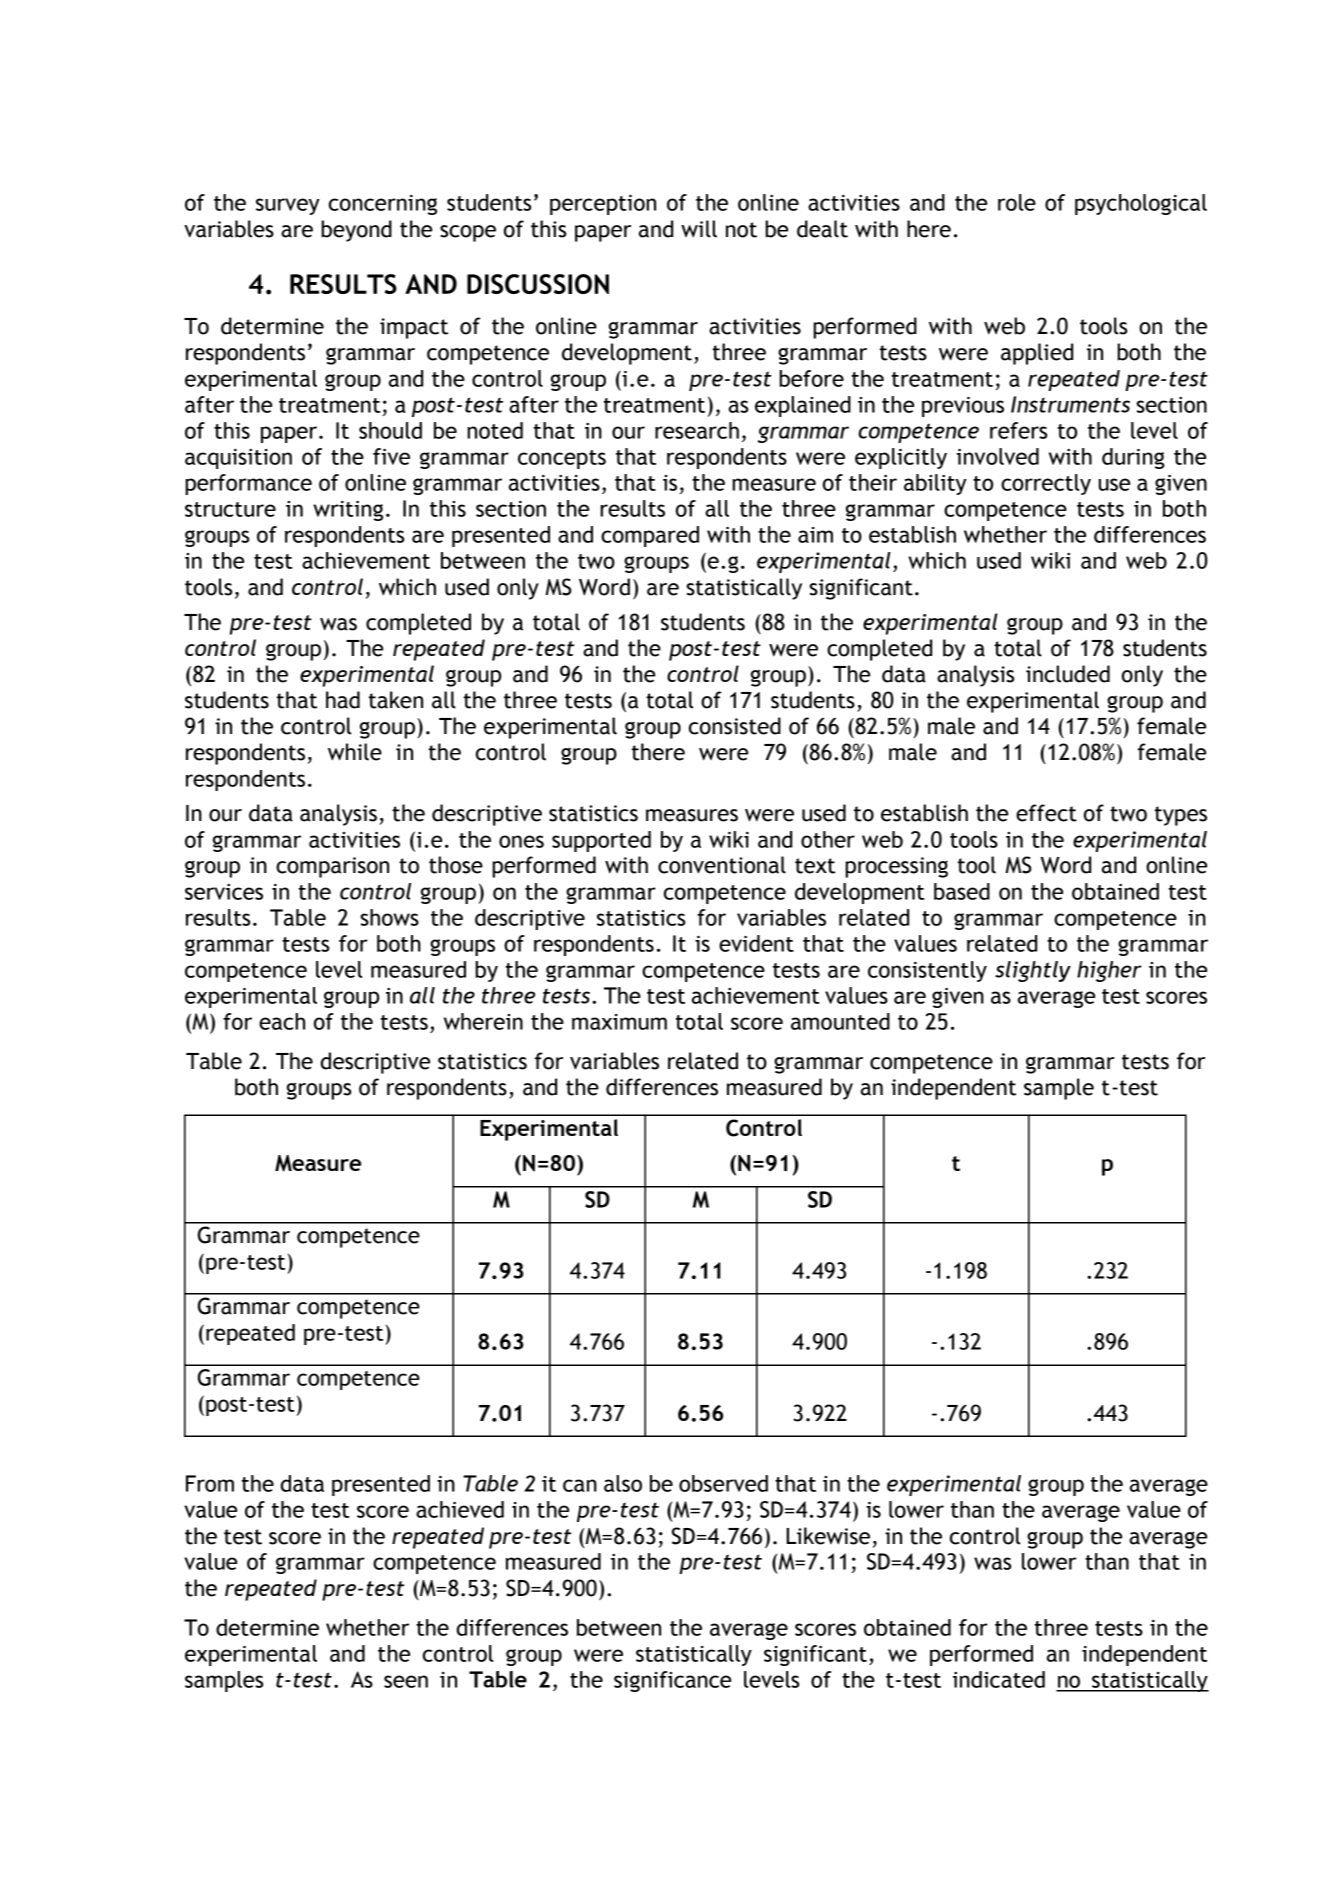 This screenshot has height=1889, width=1335. What do you see at coordinates (389, 917) in the screenshot?
I see `shows` at bounding box center [389, 917].
